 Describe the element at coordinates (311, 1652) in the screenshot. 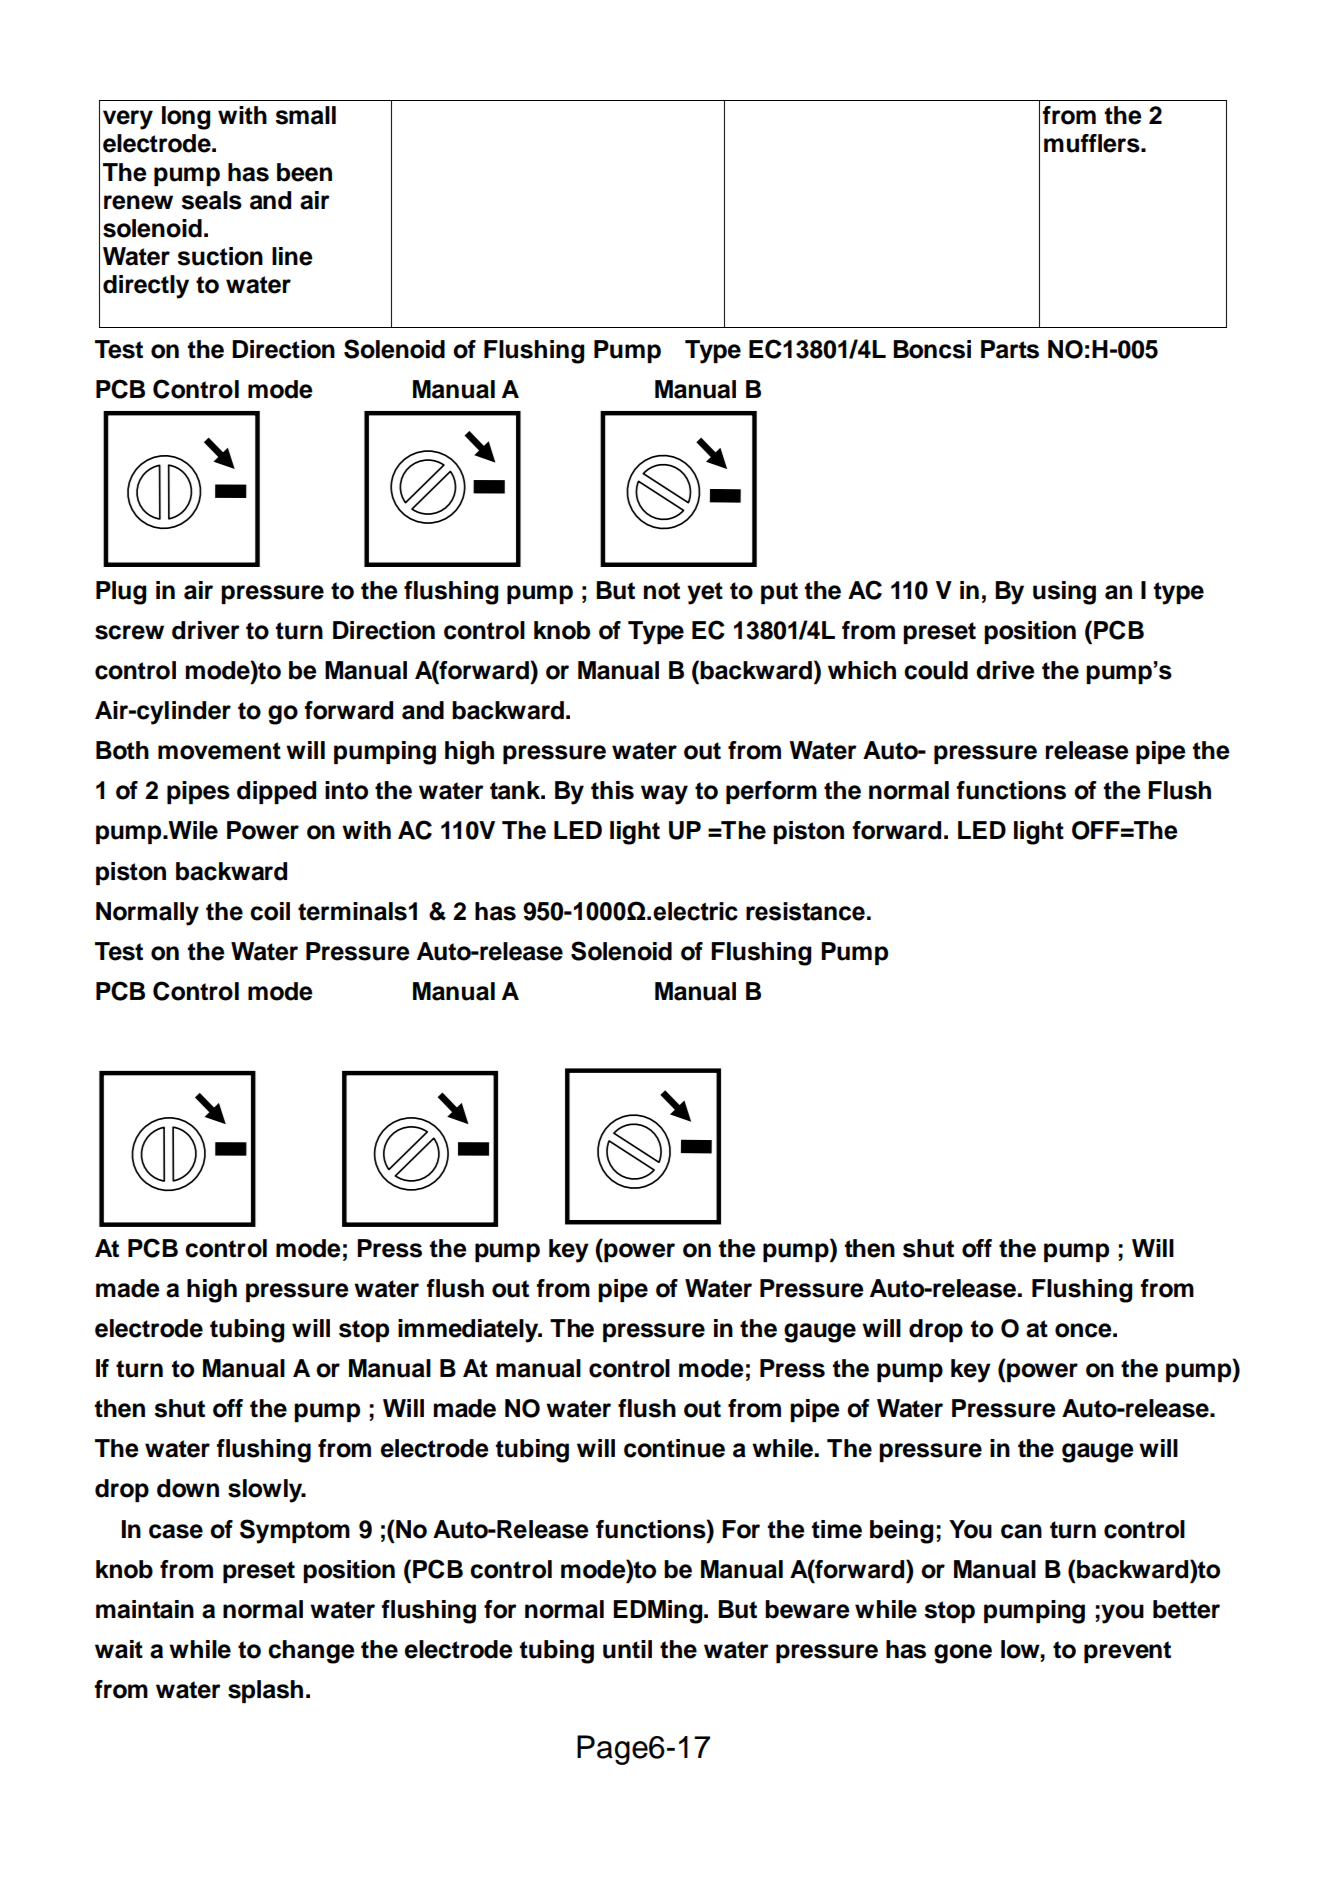

I see `change` at that location.
